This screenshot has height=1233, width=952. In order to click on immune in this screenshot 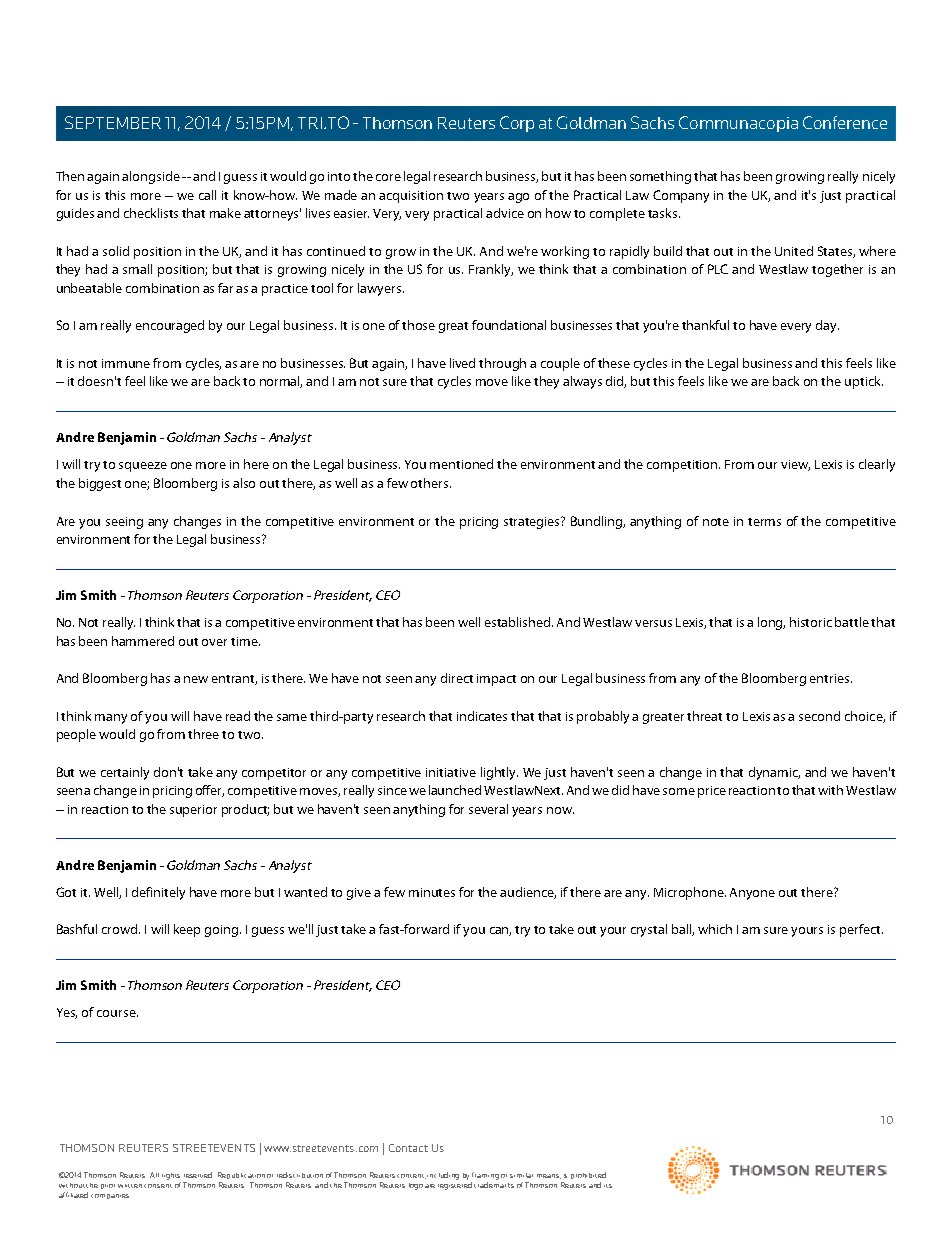, I will do `click(126, 363)`.
